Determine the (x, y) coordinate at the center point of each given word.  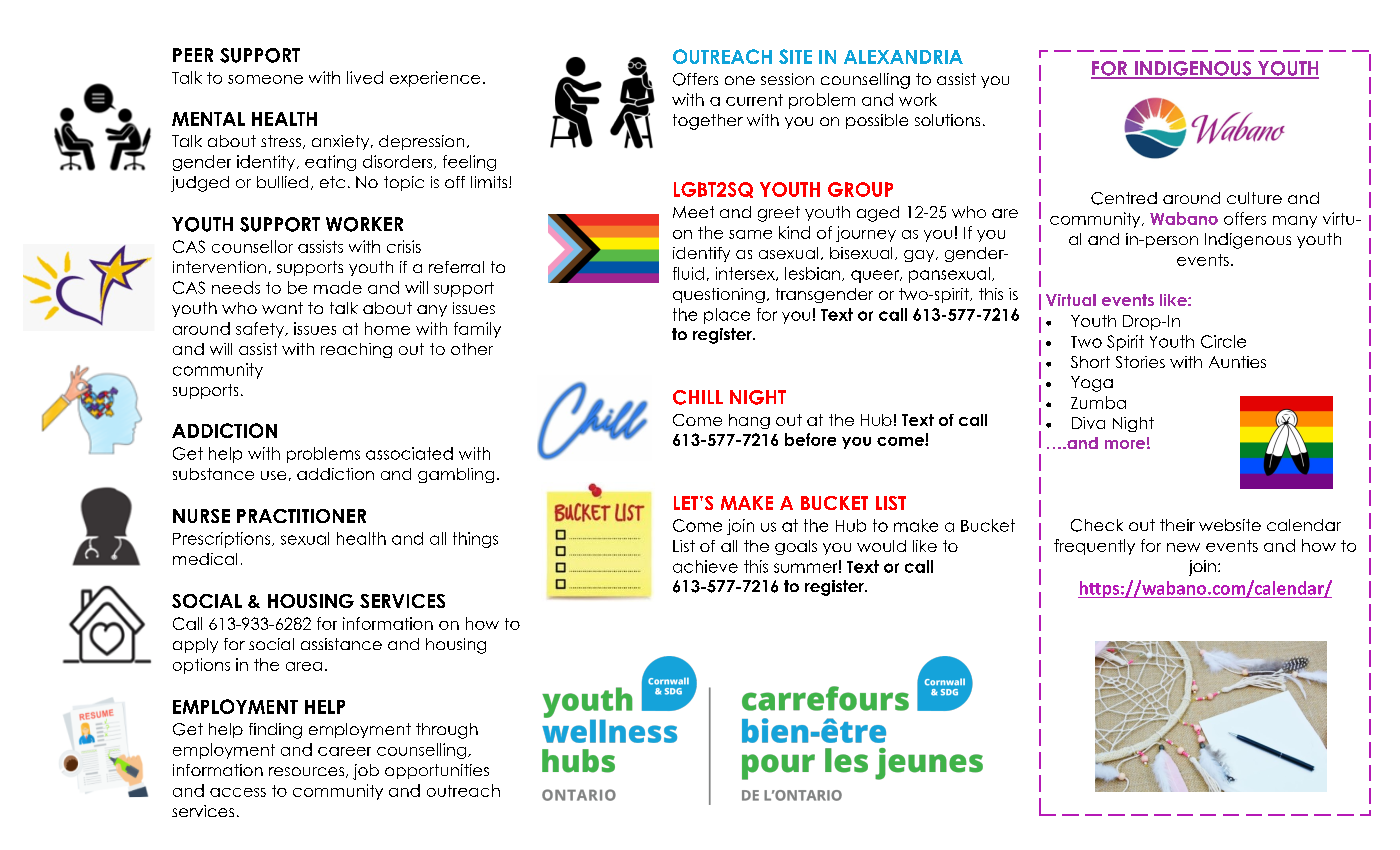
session (787, 79)
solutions (947, 120)
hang (749, 421)
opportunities (437, 771)
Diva (1088, 423)
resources (308, 772)
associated (409, 453)
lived (365, 77)
